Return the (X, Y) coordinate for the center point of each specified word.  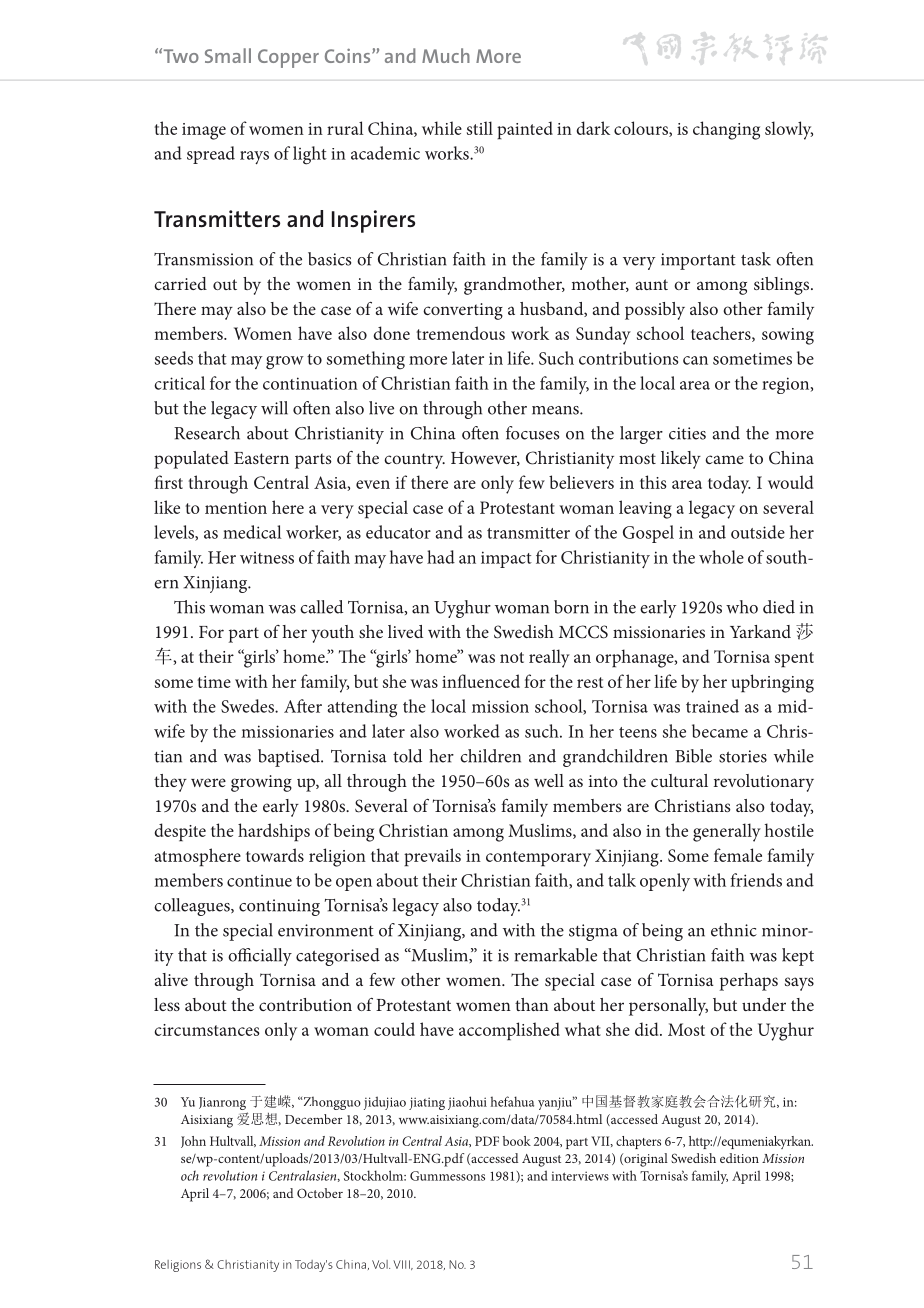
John (193, 1142)
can (695, 360)
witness (267, 558)
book (517, 1141)
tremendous (461, 333)
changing (726, 130)
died (779, 607)
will (274, 408)
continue (259, 881)
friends (756, 880)
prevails (432, 857)
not (512, 657)
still (480, 128)
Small (228, 55)
